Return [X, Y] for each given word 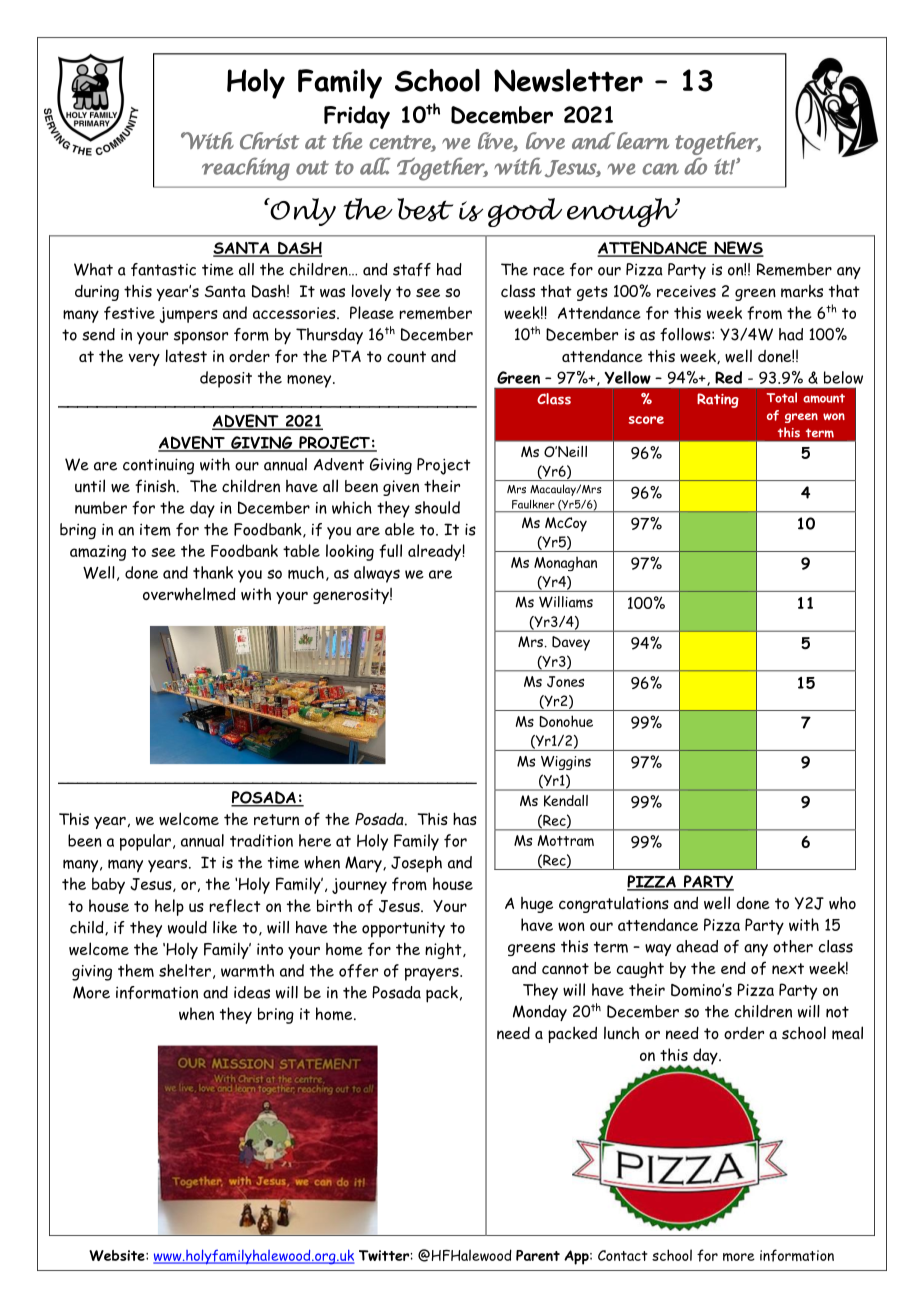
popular [145, 842]
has [465, 818]
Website [118, 1255]
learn [643, 140]
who [842, 902]
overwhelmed [189, 594]
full [390, 551]
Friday [357, 117]
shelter [185, 970]
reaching [246, 169]
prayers [433, 974]
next [788, 968]
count [406, 357]
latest [186, 355]
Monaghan [565, 564]
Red [728, 377]
